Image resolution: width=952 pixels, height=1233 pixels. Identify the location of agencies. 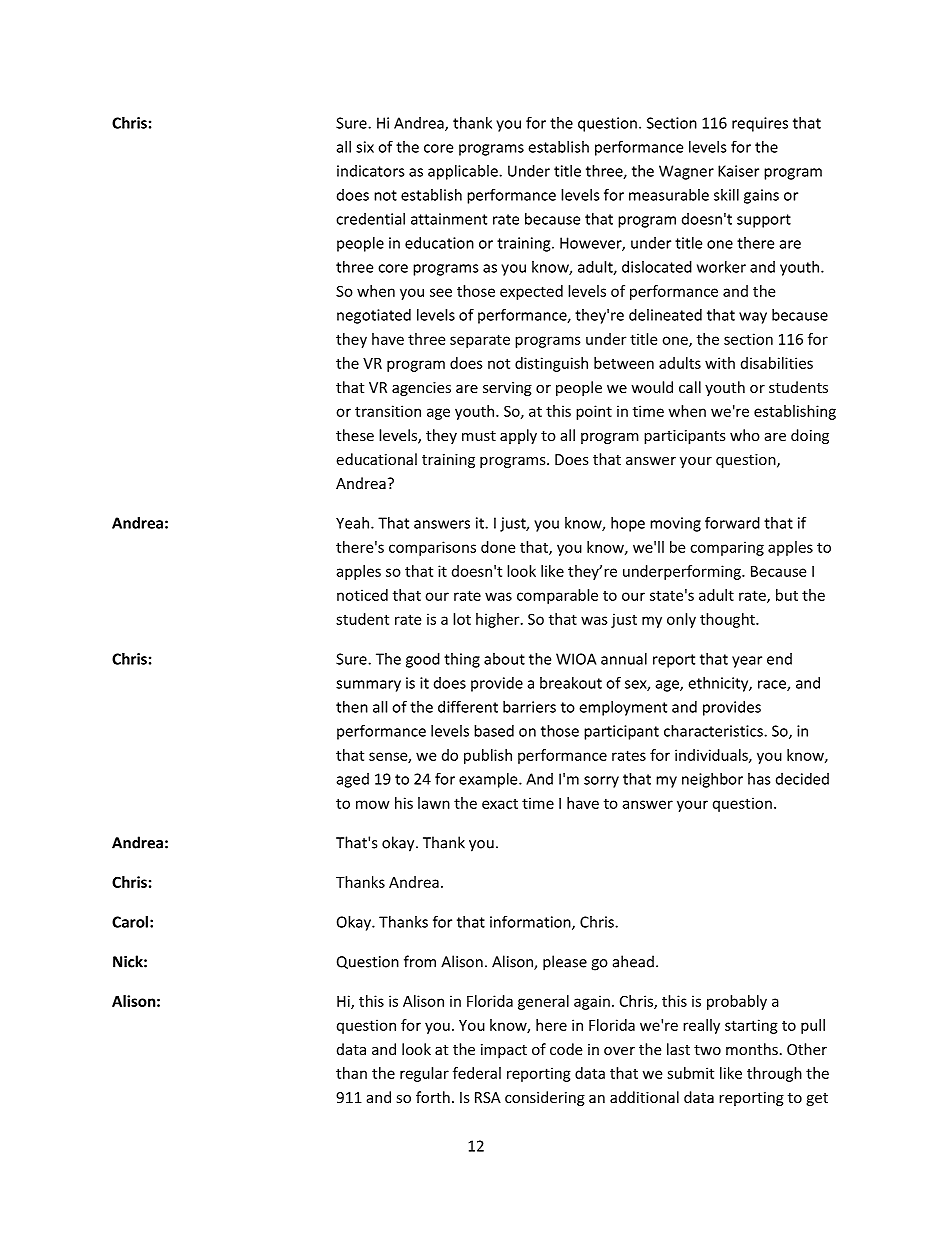
(421, 389).
